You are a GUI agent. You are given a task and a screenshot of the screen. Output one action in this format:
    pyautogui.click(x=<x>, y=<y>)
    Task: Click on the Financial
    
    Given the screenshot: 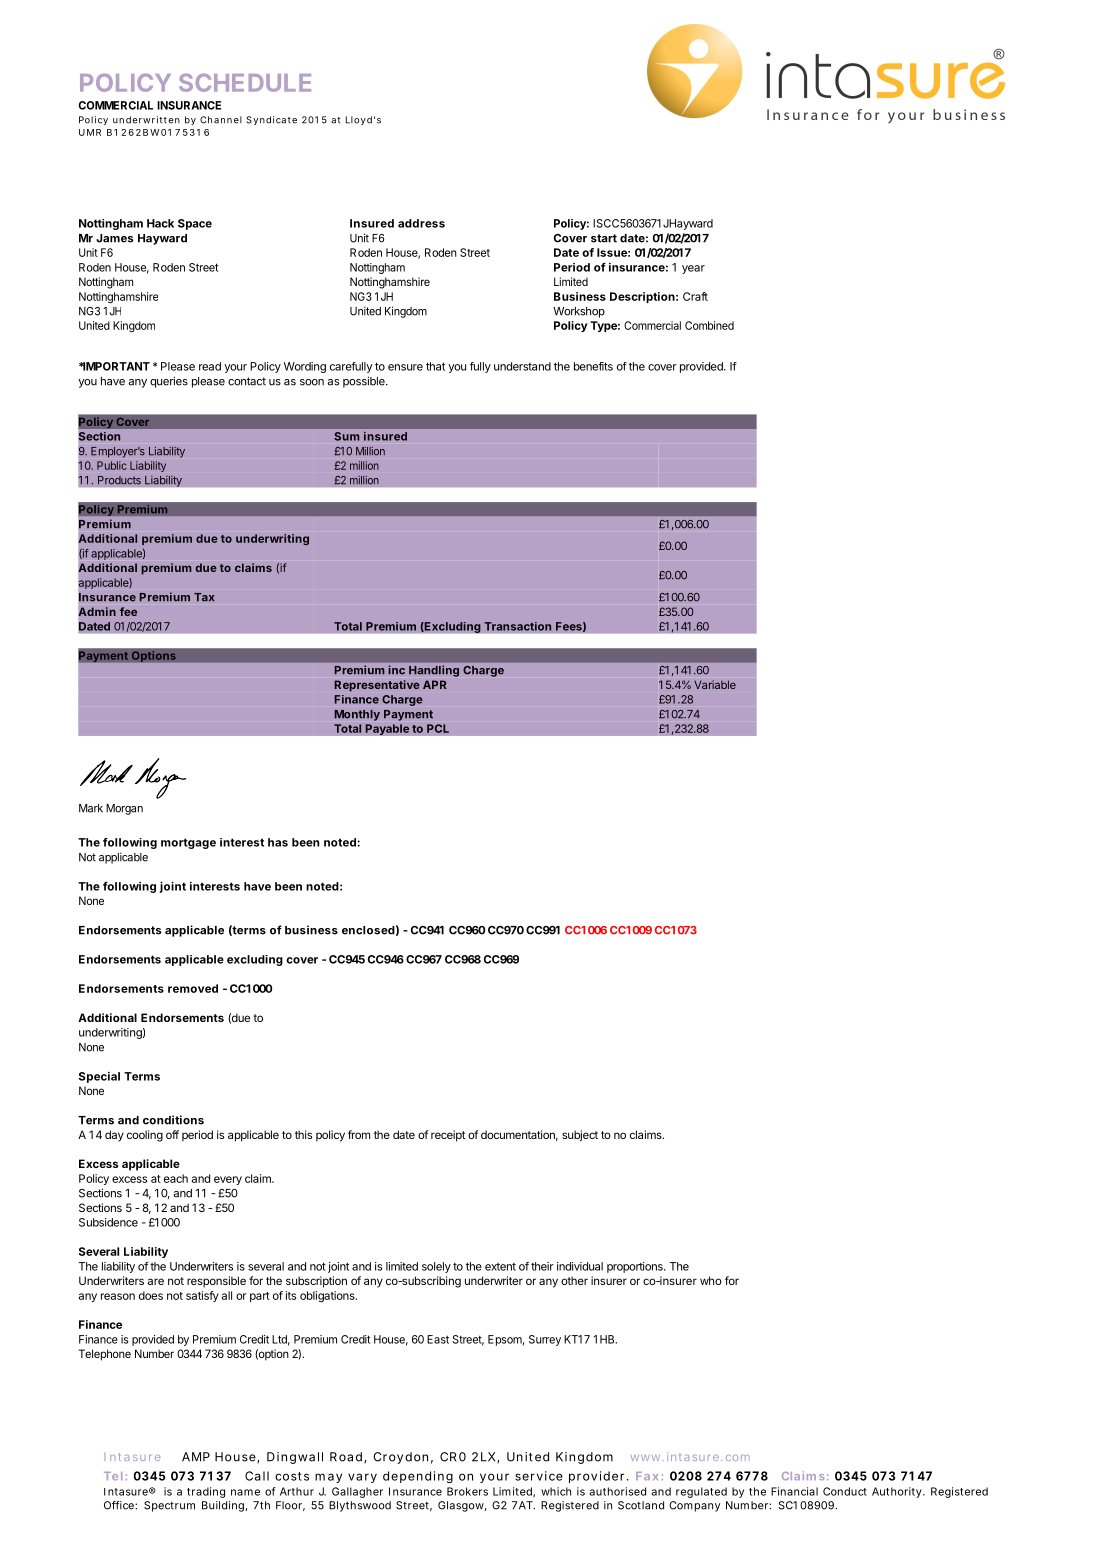 What is the action you would take?
    pyautogui.click(x=794, y=1491)
